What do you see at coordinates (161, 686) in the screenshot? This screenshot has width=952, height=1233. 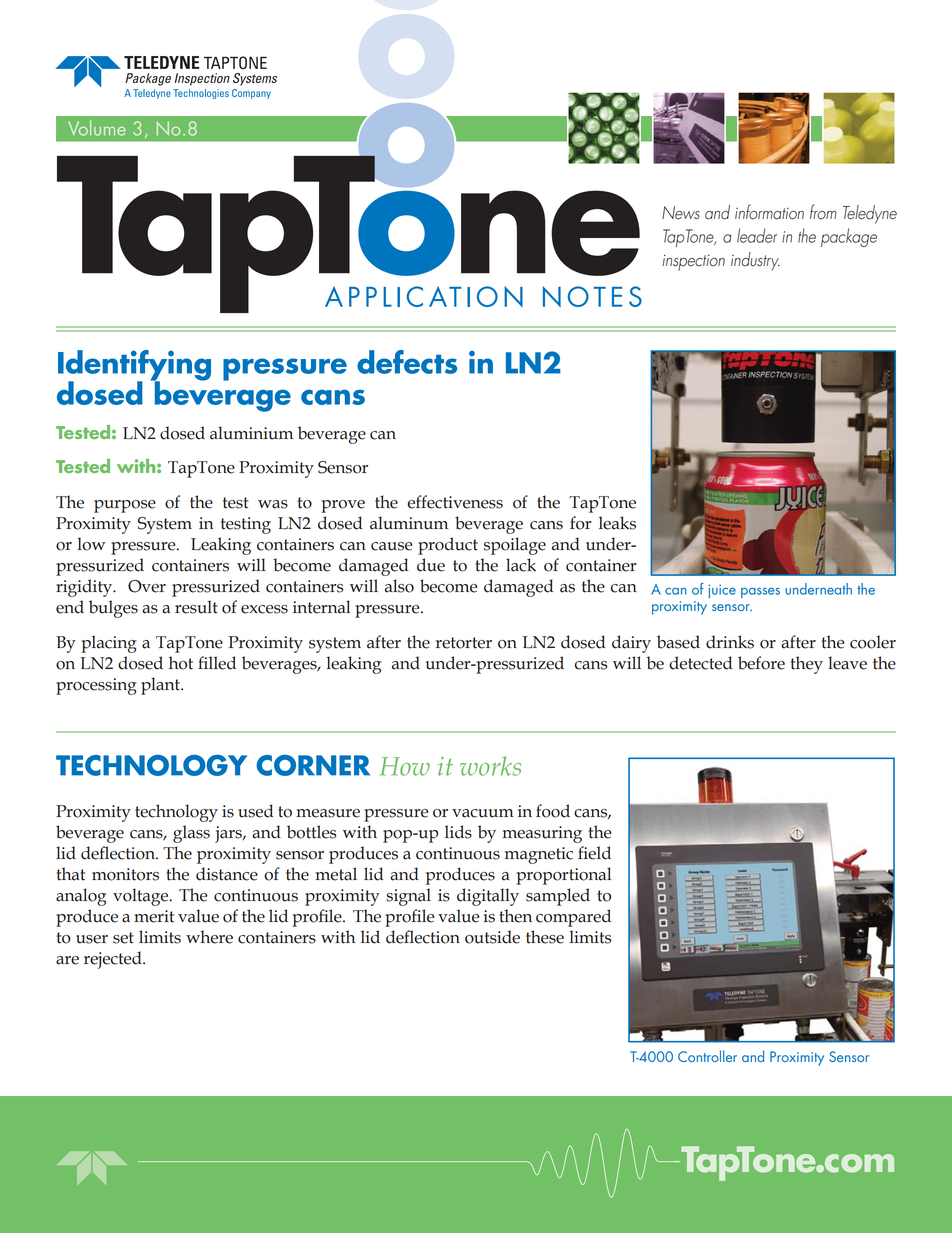 I see `plant` at bounding box center [161, 686].
